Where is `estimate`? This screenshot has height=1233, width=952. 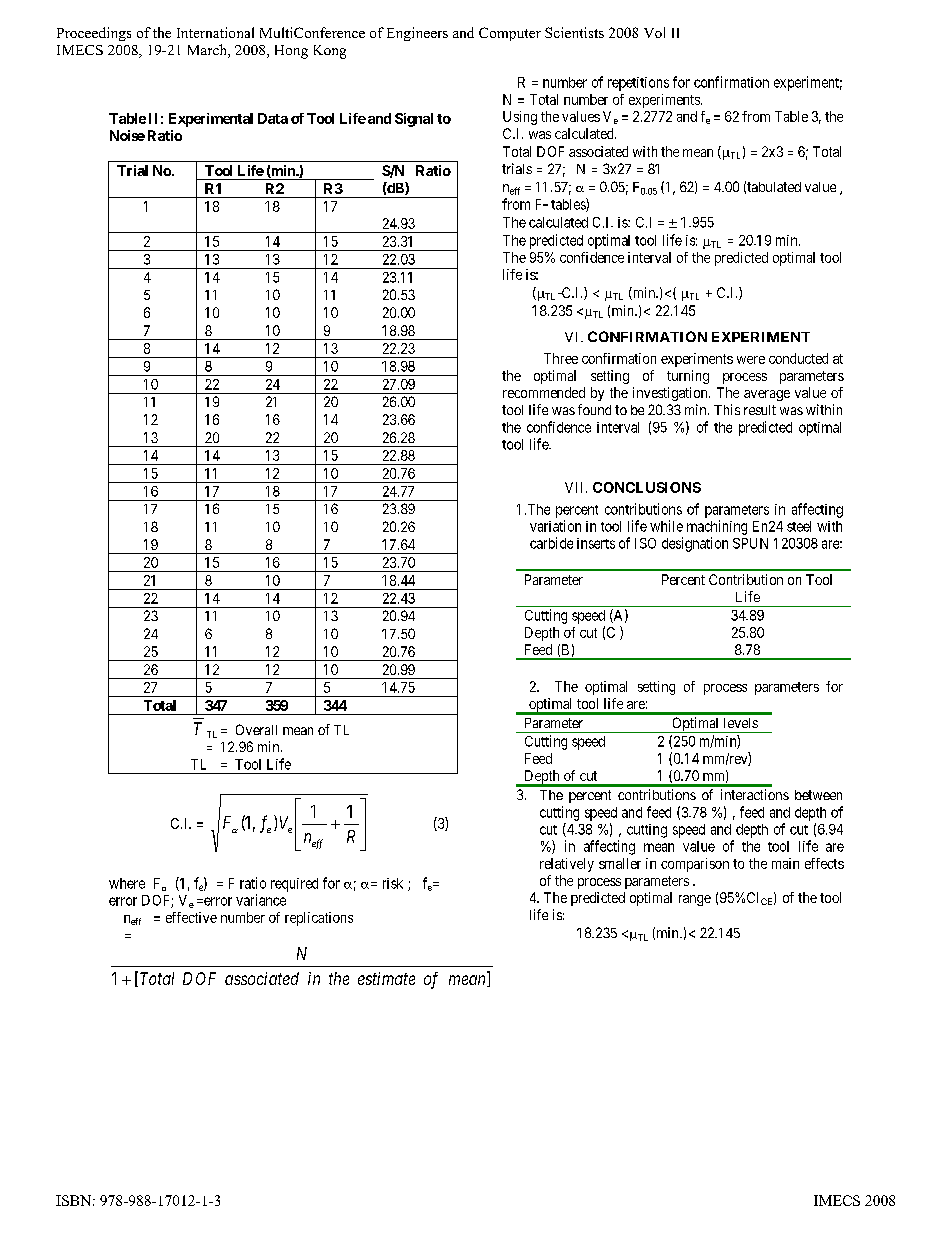
estimate is located at coordinates (386, 978).
